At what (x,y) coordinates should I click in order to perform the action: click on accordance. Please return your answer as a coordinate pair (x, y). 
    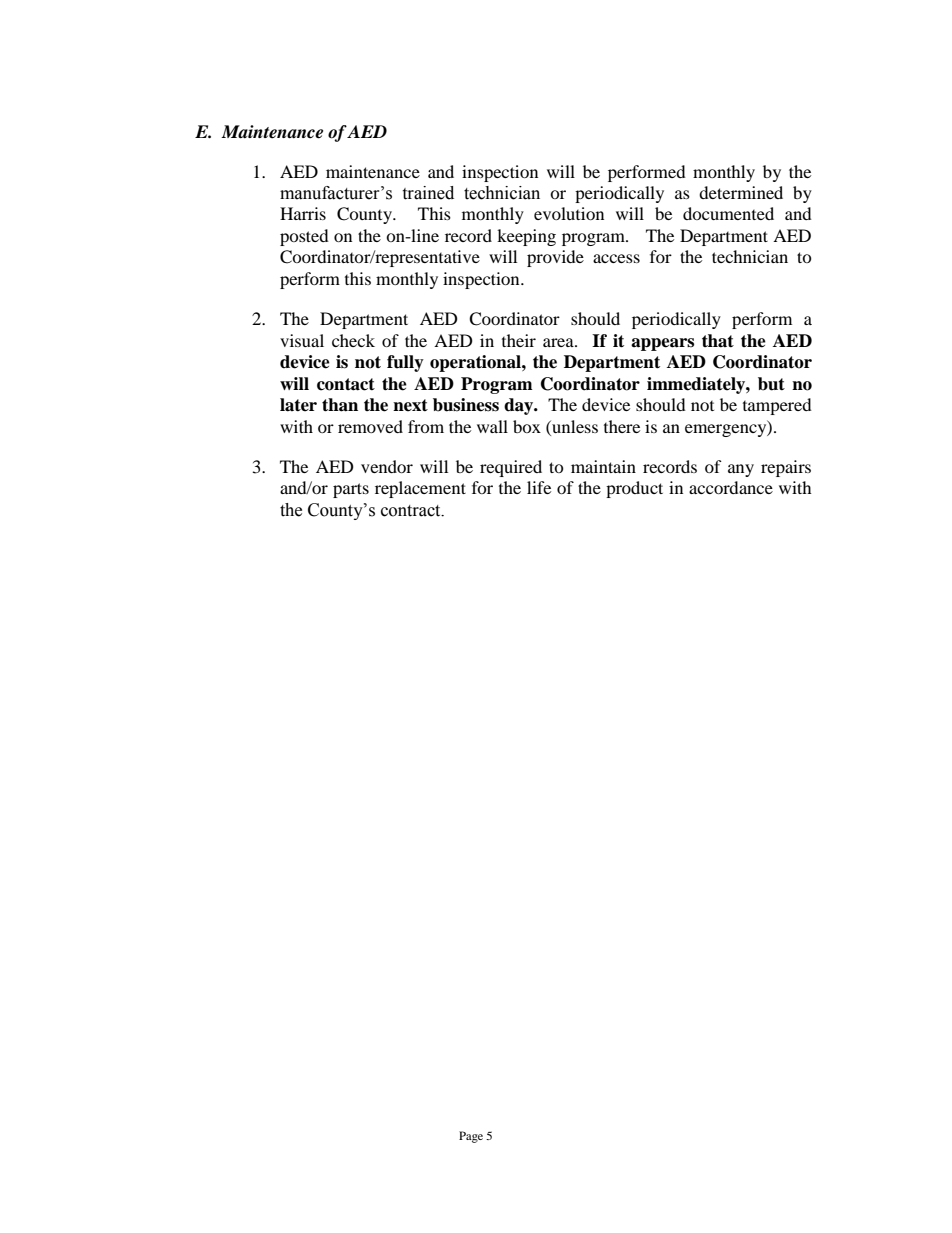
    Looking at the image, I should click on (731, 487).
